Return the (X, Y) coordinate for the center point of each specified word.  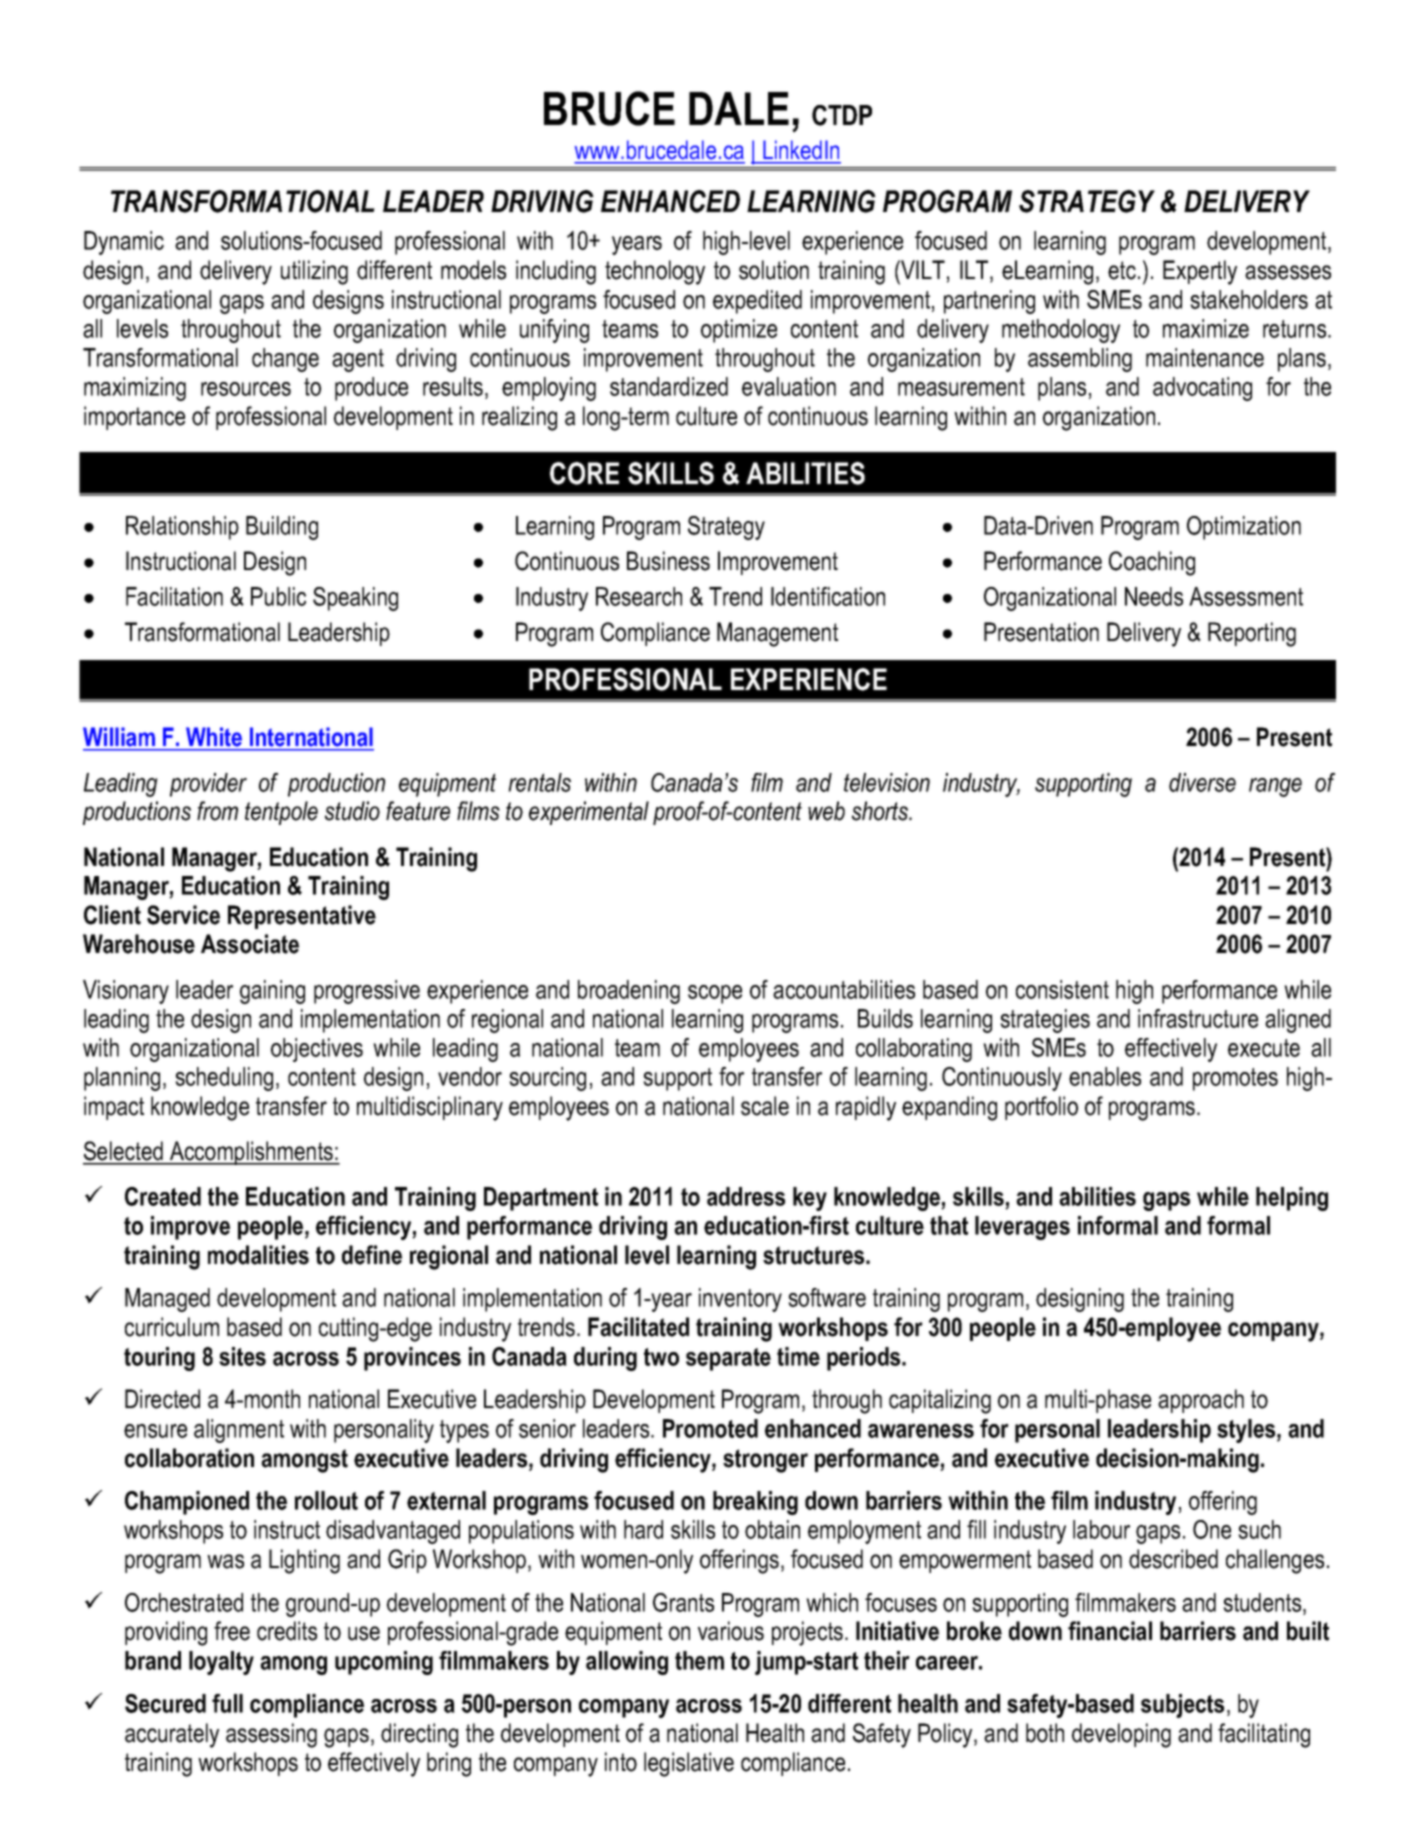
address (746, 1196)
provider (208, 785)
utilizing (314, 272)
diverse (1202, 782)
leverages (1022, 1228)
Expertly (1200, 272)
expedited (757, 302)
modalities (258, 1255)
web (826, 811)
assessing (271, 1735)
